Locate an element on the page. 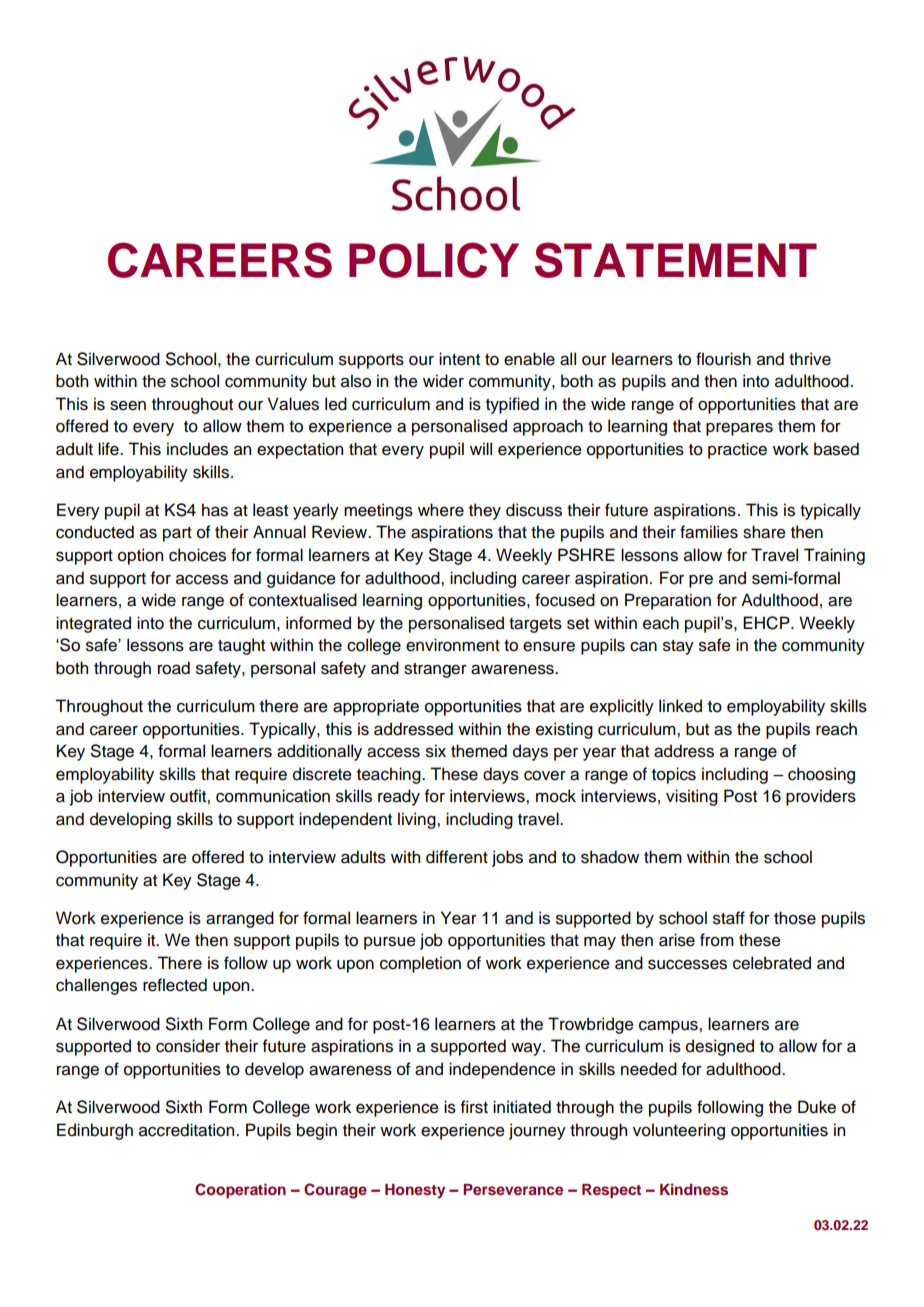  linked is located at coordinates (680, 706).
